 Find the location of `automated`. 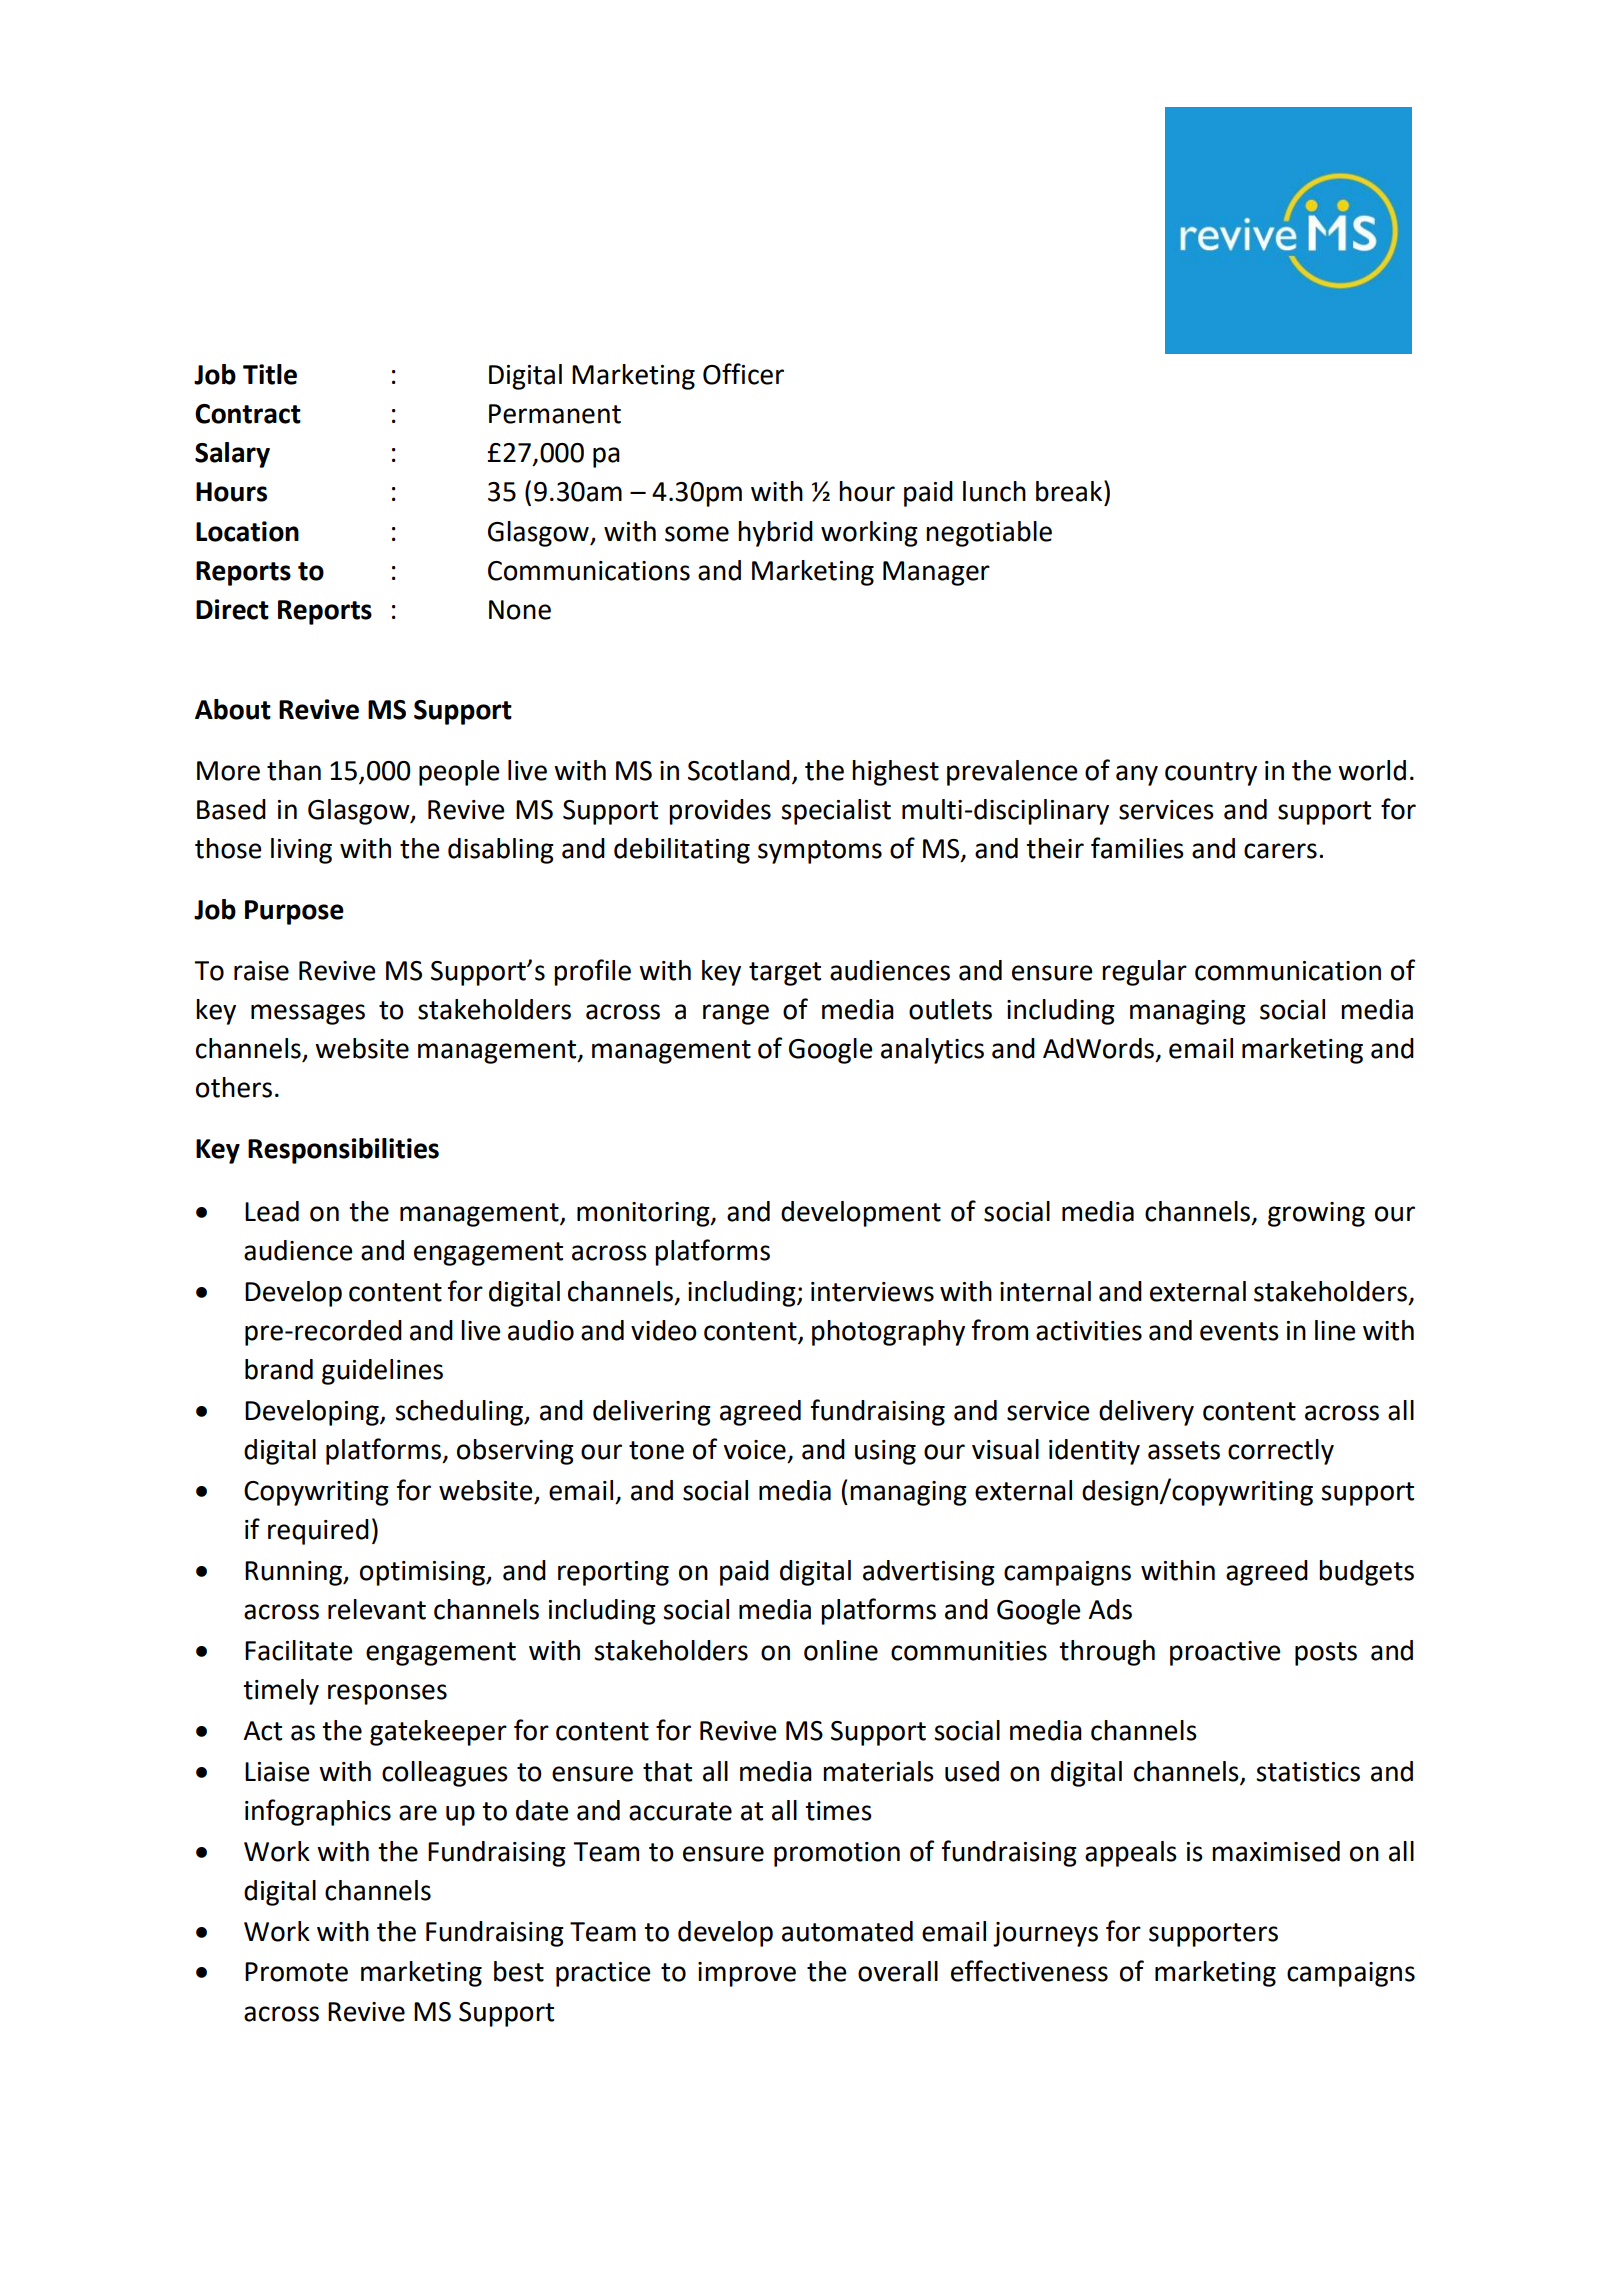

automated is located at coordinates (847, 1931).
